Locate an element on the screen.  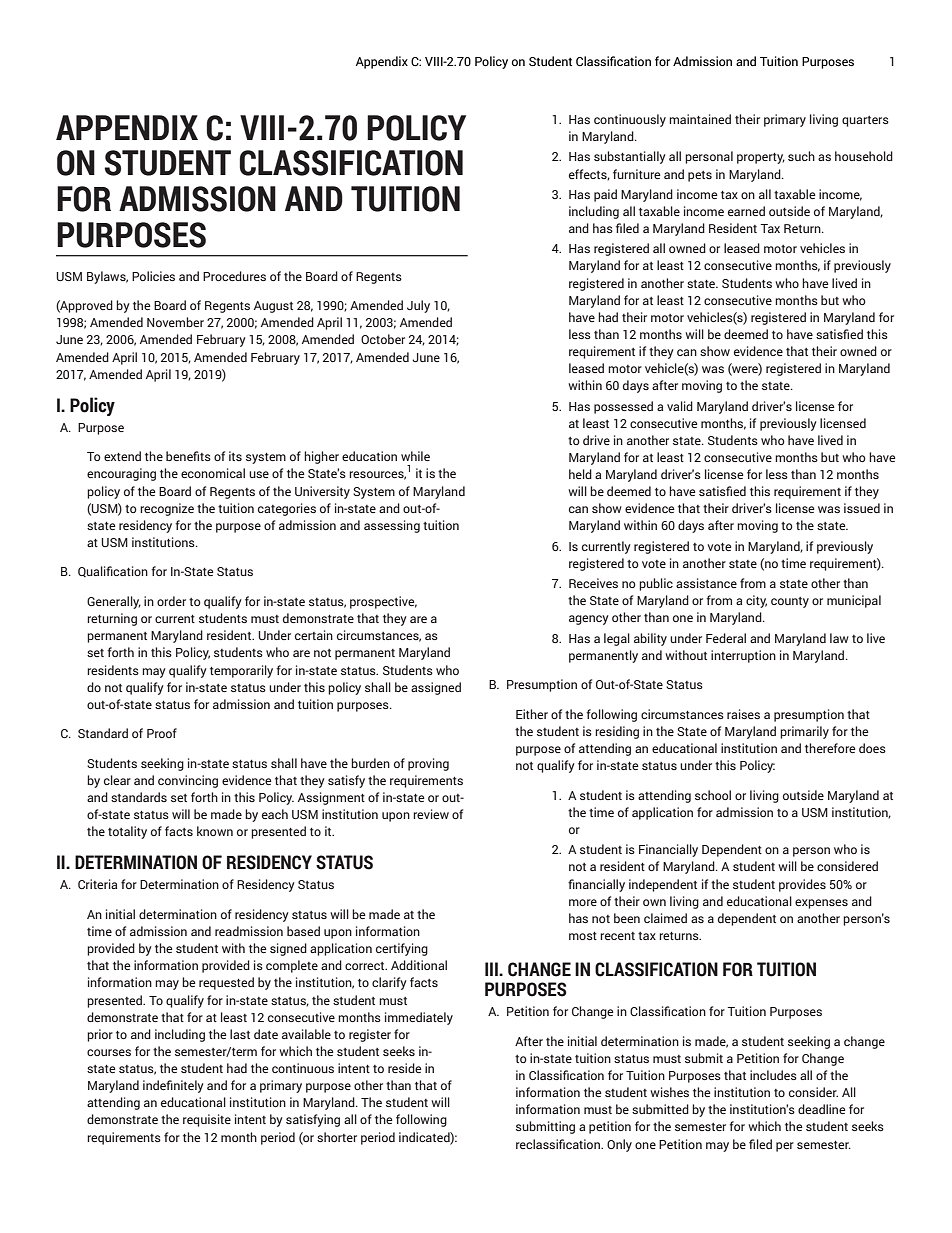
order is located at coordinates (171, 601).
